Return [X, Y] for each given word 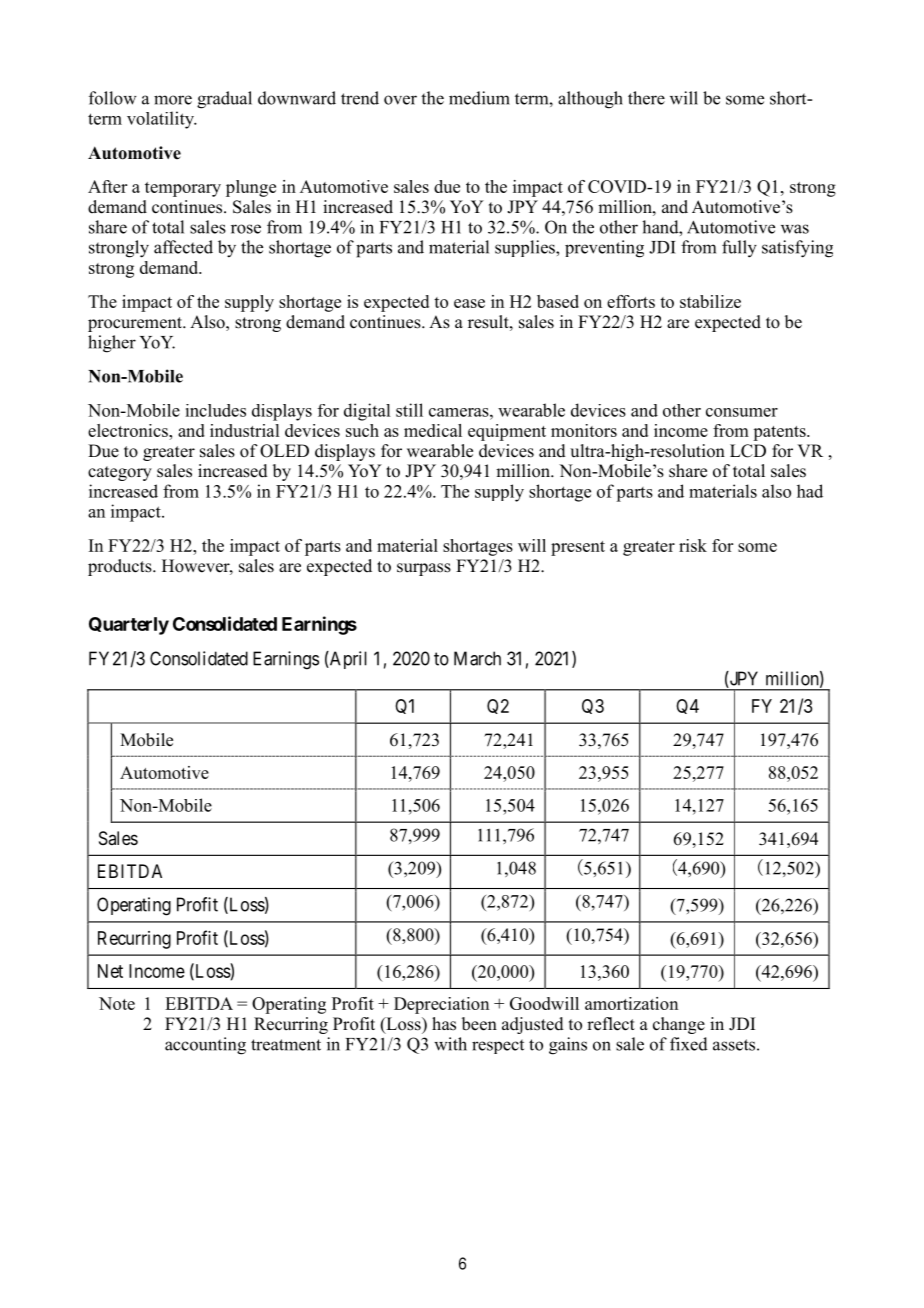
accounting [205, 1046]
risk [693, 545]
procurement [136, 324]
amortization [631, 1003]
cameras [460, 412]
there [646, 98]
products [121, 567]
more [173, 100]
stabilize [710, 301]
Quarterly [129, 626]
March [477, 658]
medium [479, 98]
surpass [424, 569]
